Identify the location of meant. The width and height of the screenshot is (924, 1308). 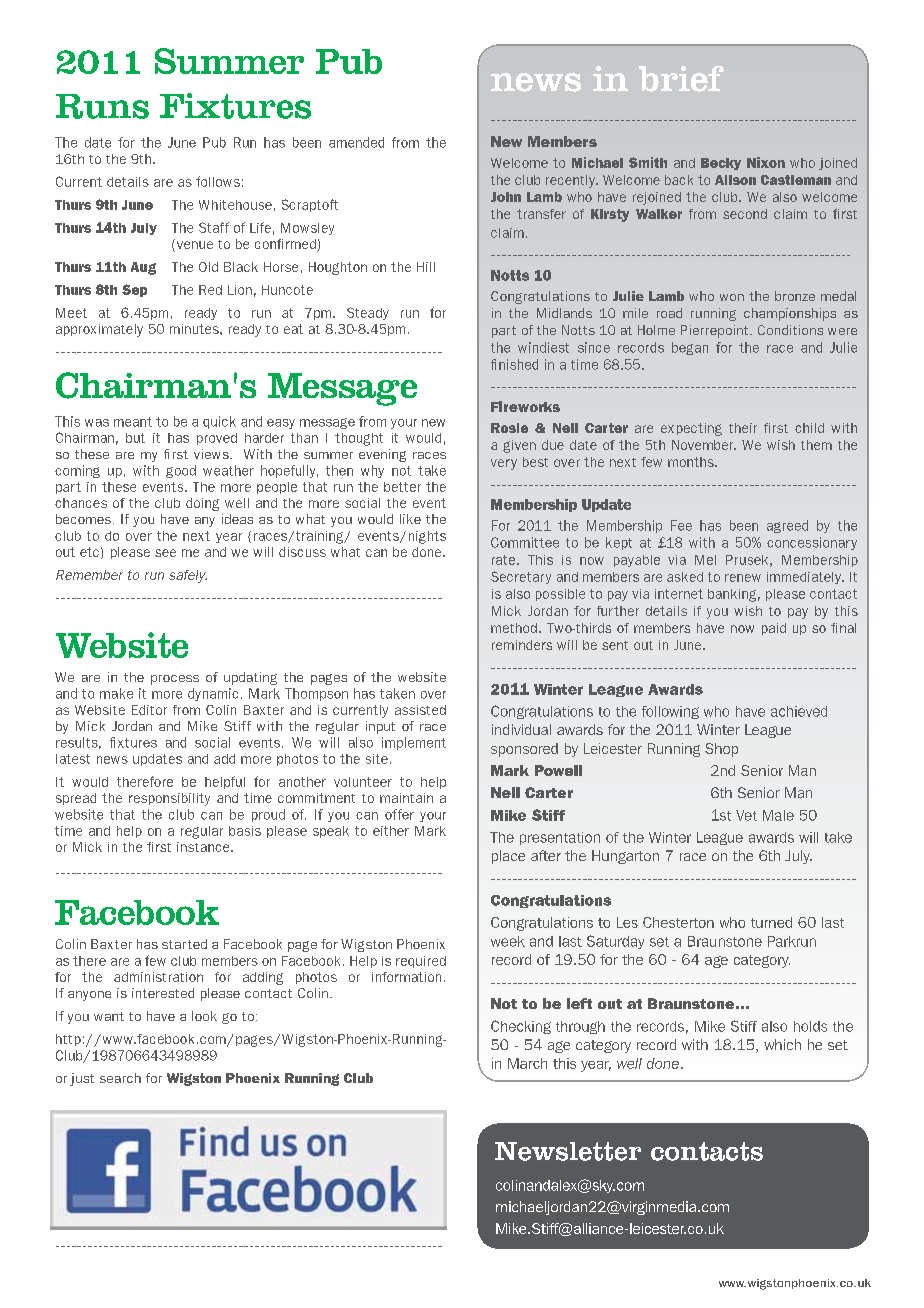
(133, 422).
